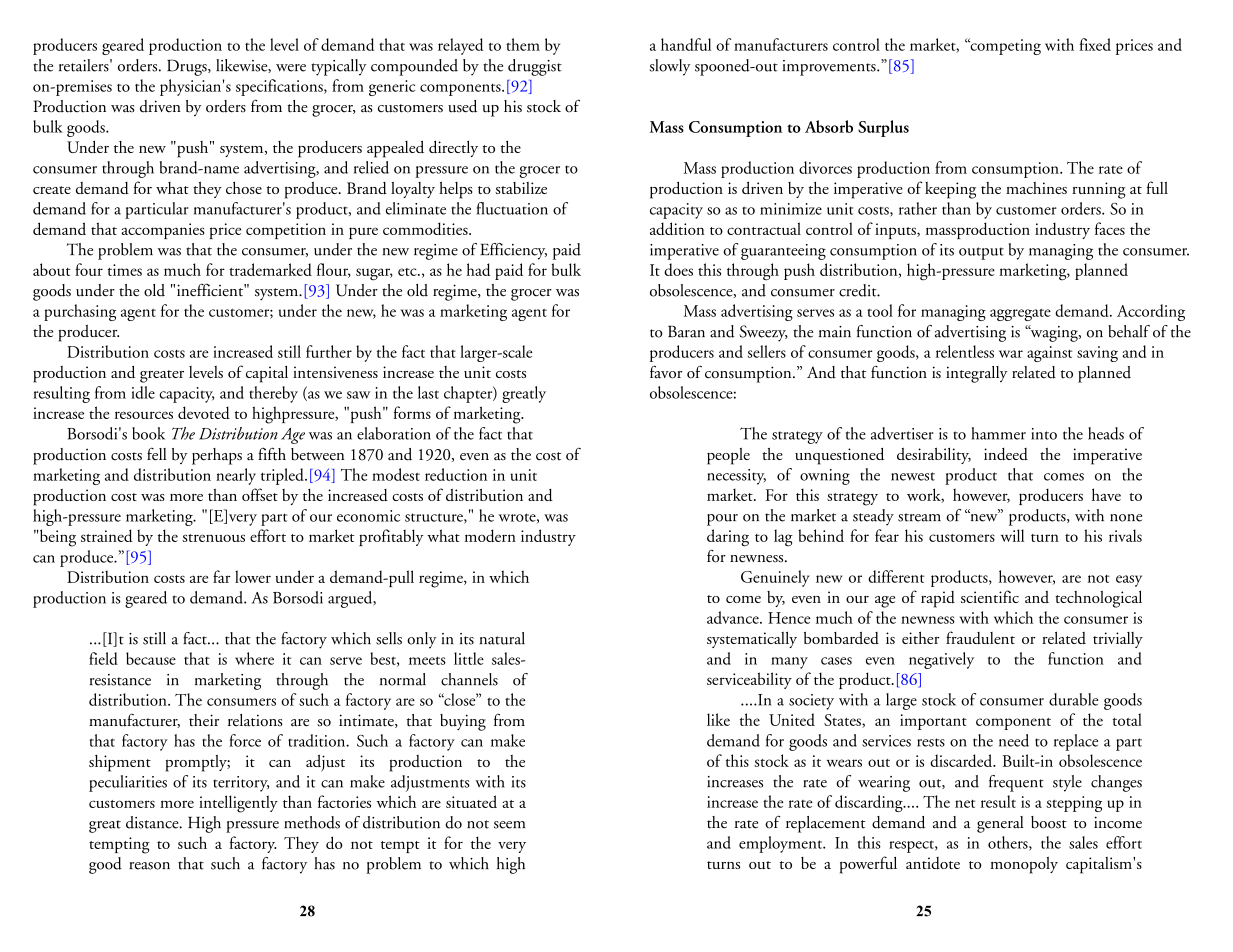 The width and height of the screenshot is (1233, 952). Describe the element at coordinates (509, 825) in the screenshot. I see `seem` at that location.
